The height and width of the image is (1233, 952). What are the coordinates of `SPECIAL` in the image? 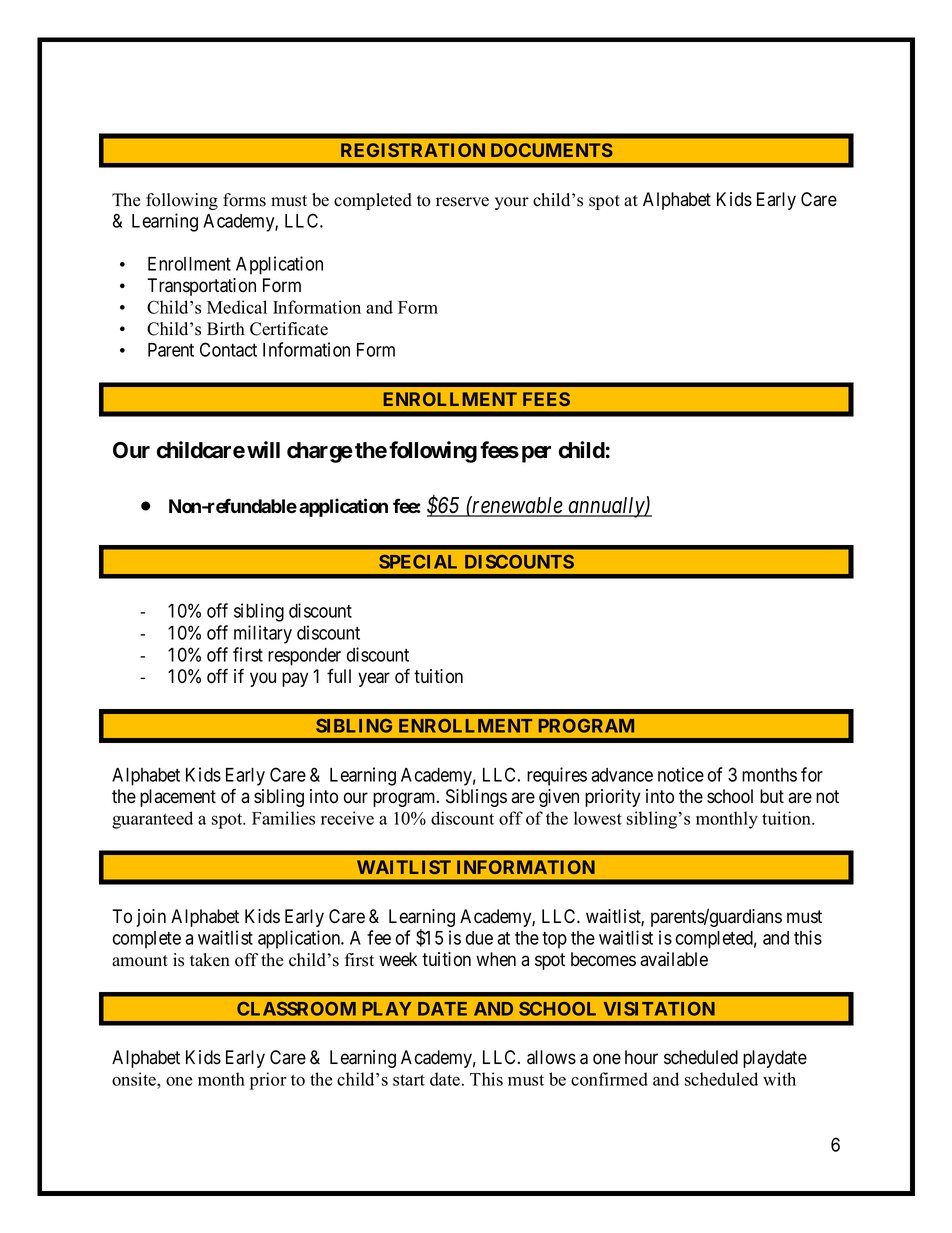 It's located at (418, 562).
